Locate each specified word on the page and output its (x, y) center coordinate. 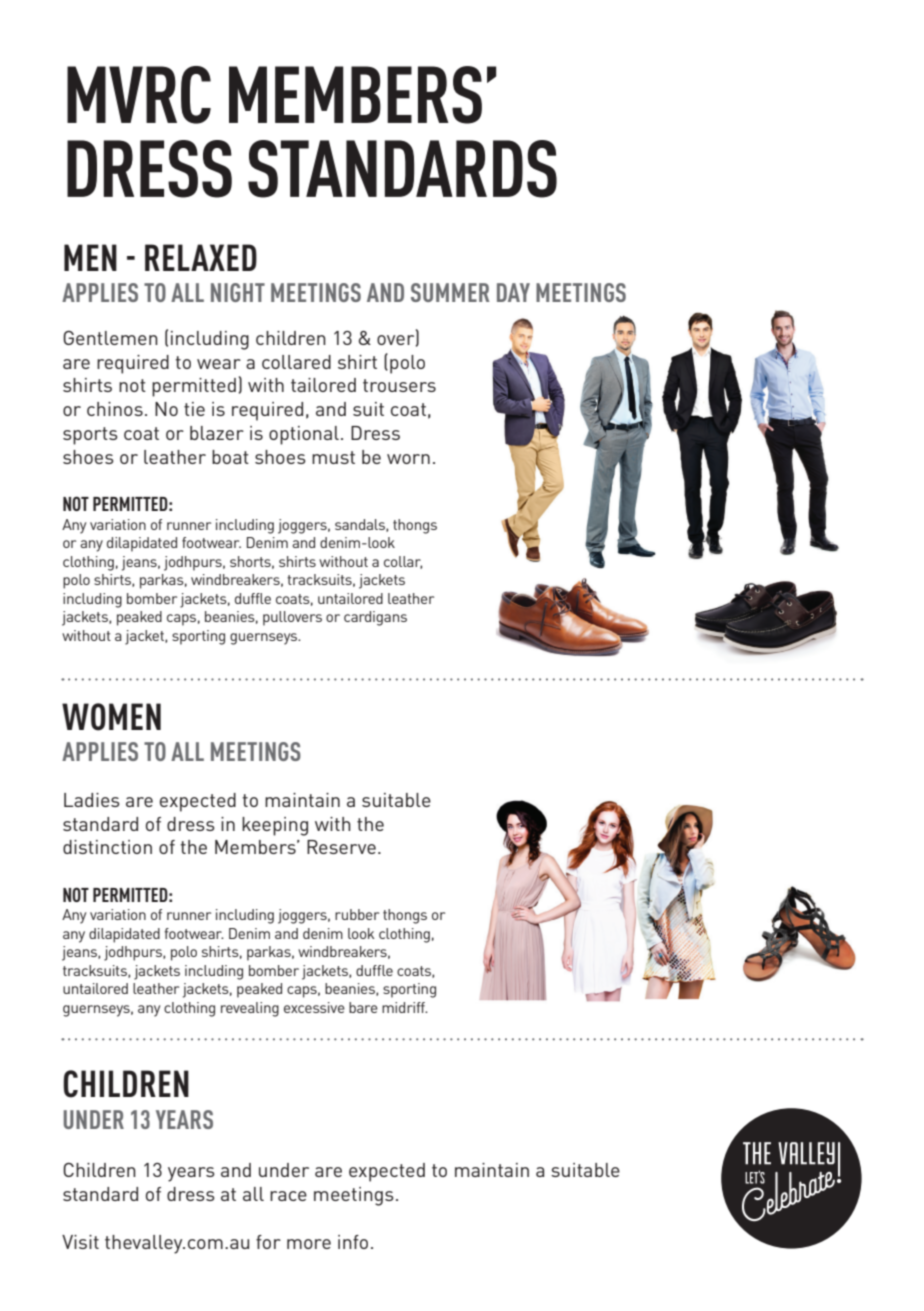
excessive (314, 1007)
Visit (80, 1242)
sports (90, 436)
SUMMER (450, 292)
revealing (250, 1009)
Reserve (341, 847)
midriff (404, 1007)
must (333, 457)
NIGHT (238, 292)
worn (408, 459)
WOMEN (111, 717)
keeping (275, 826)
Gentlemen (110, 337)
